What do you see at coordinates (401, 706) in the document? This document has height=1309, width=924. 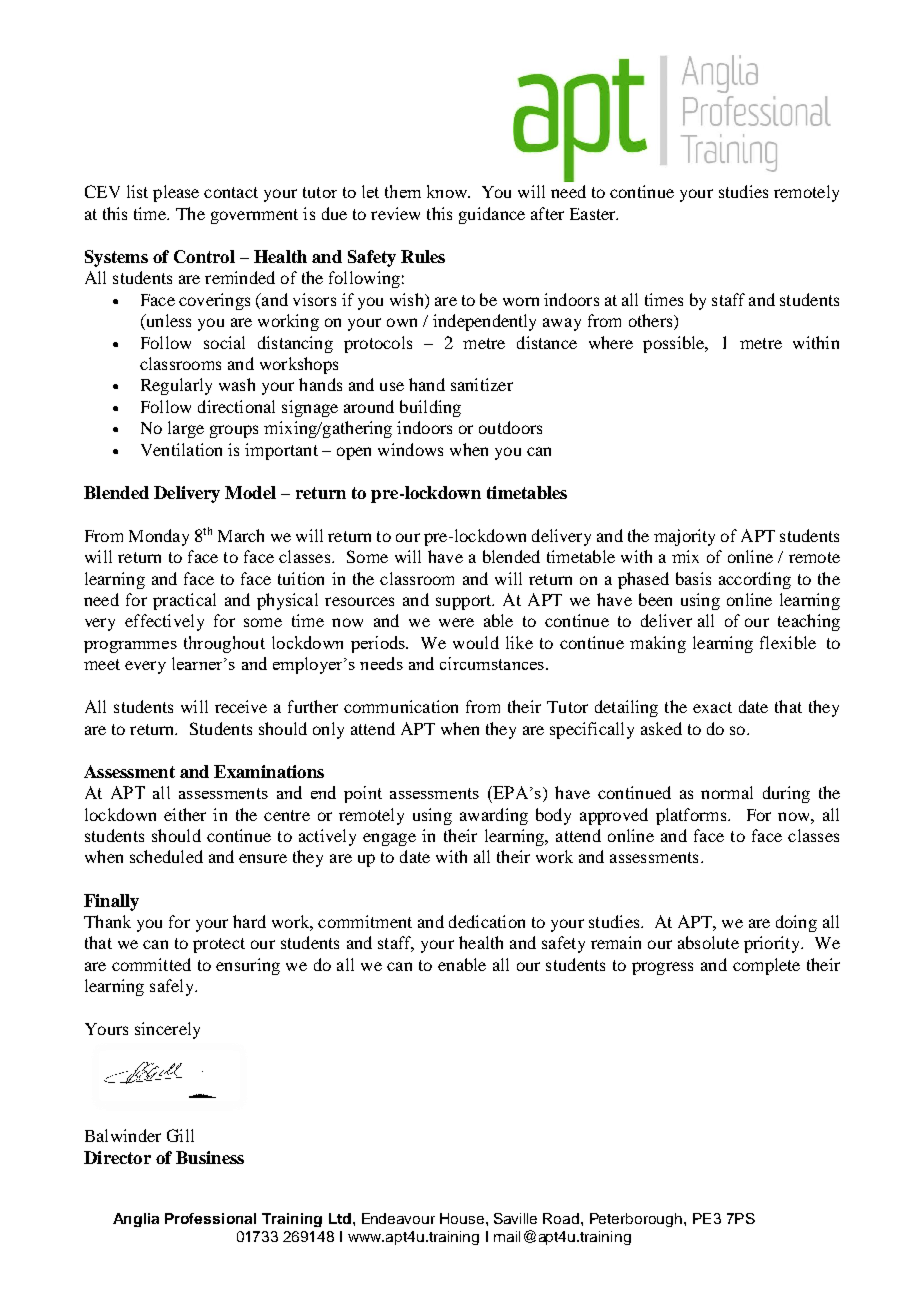 I see `communication` at bounding box center [401, 706].
